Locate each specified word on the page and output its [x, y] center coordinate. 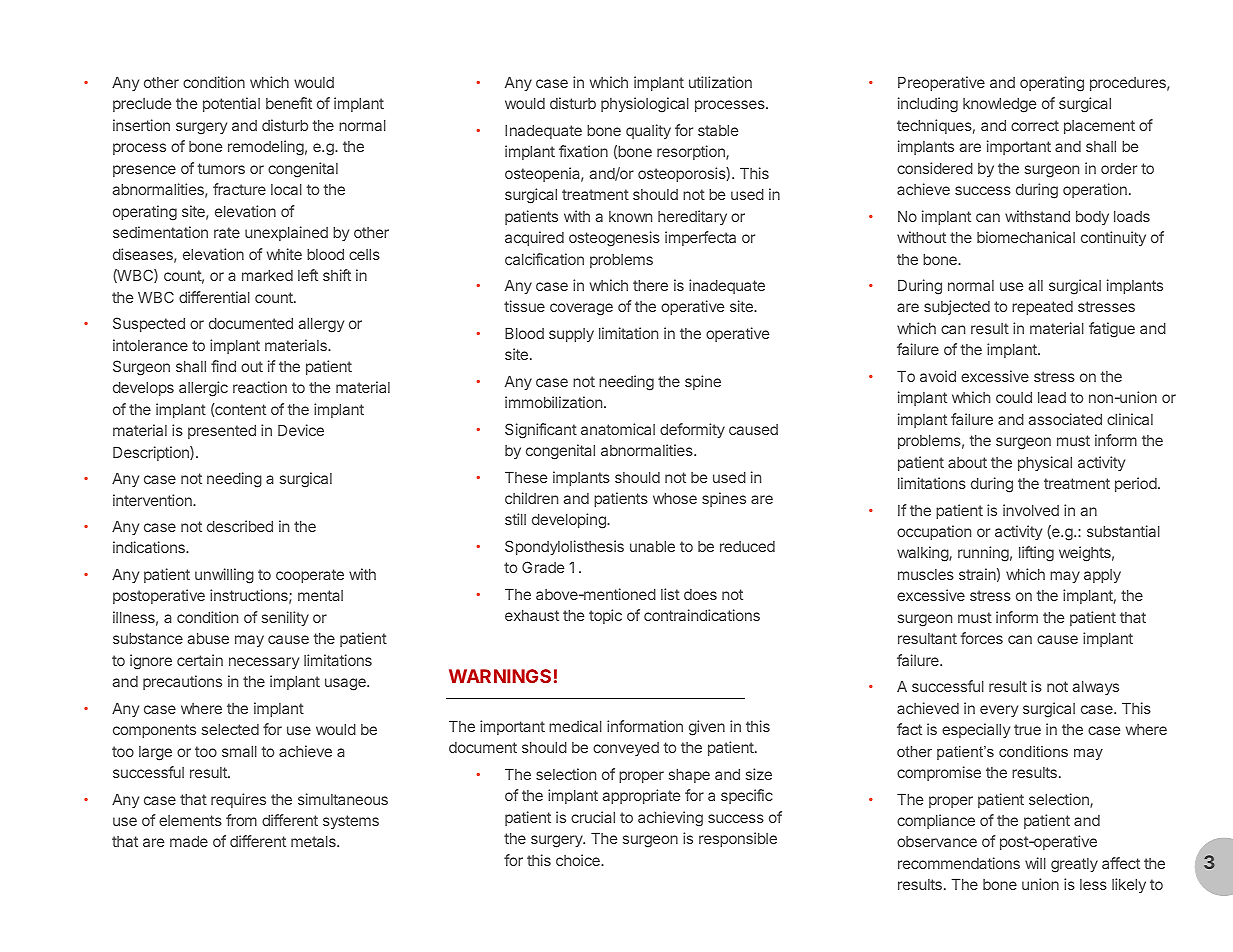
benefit [289, 103]
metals [314, 841]
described [240, 526]
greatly [1074, 865]
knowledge [999, 105]
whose [675, 498]
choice [579, 860]
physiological [645, 105]
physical [1045, 463]
